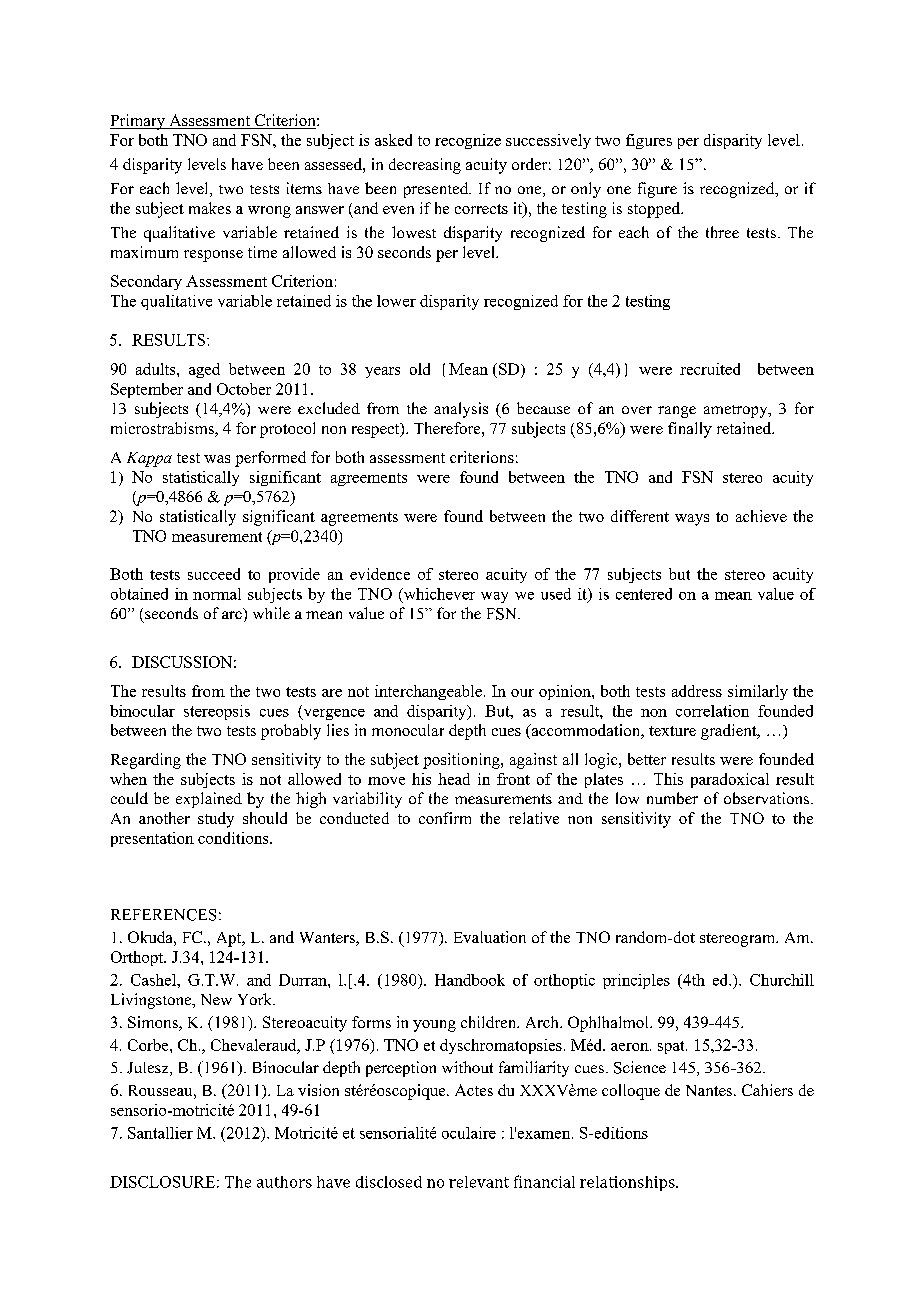 Image resolution: width=924 pixels, height=1308 pixels. Describe the element at coordinates (730, 732) in the document. I see `gradient` at that location.
